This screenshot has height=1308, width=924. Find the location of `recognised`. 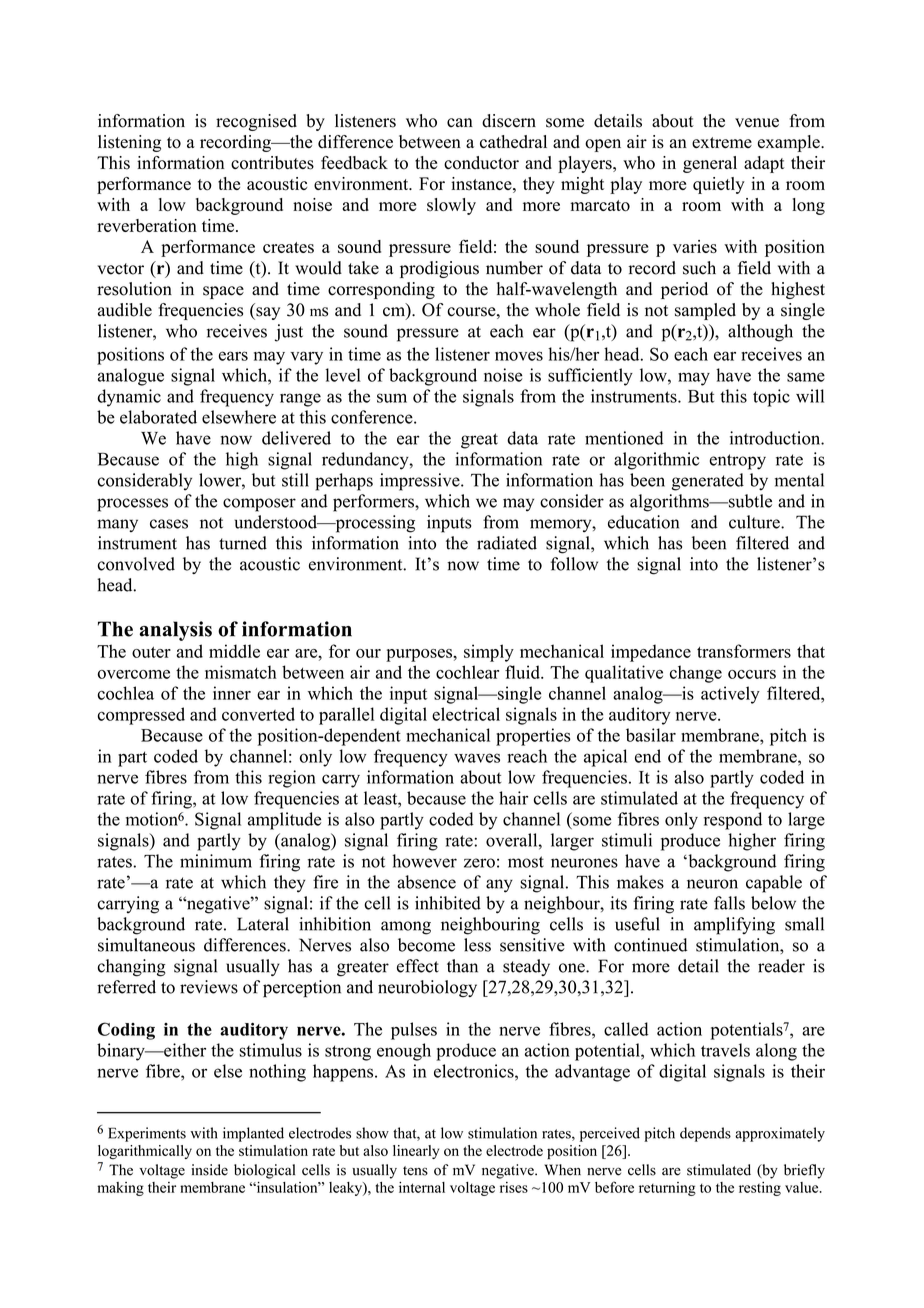

recognised is located at coordinates (256, 122).
